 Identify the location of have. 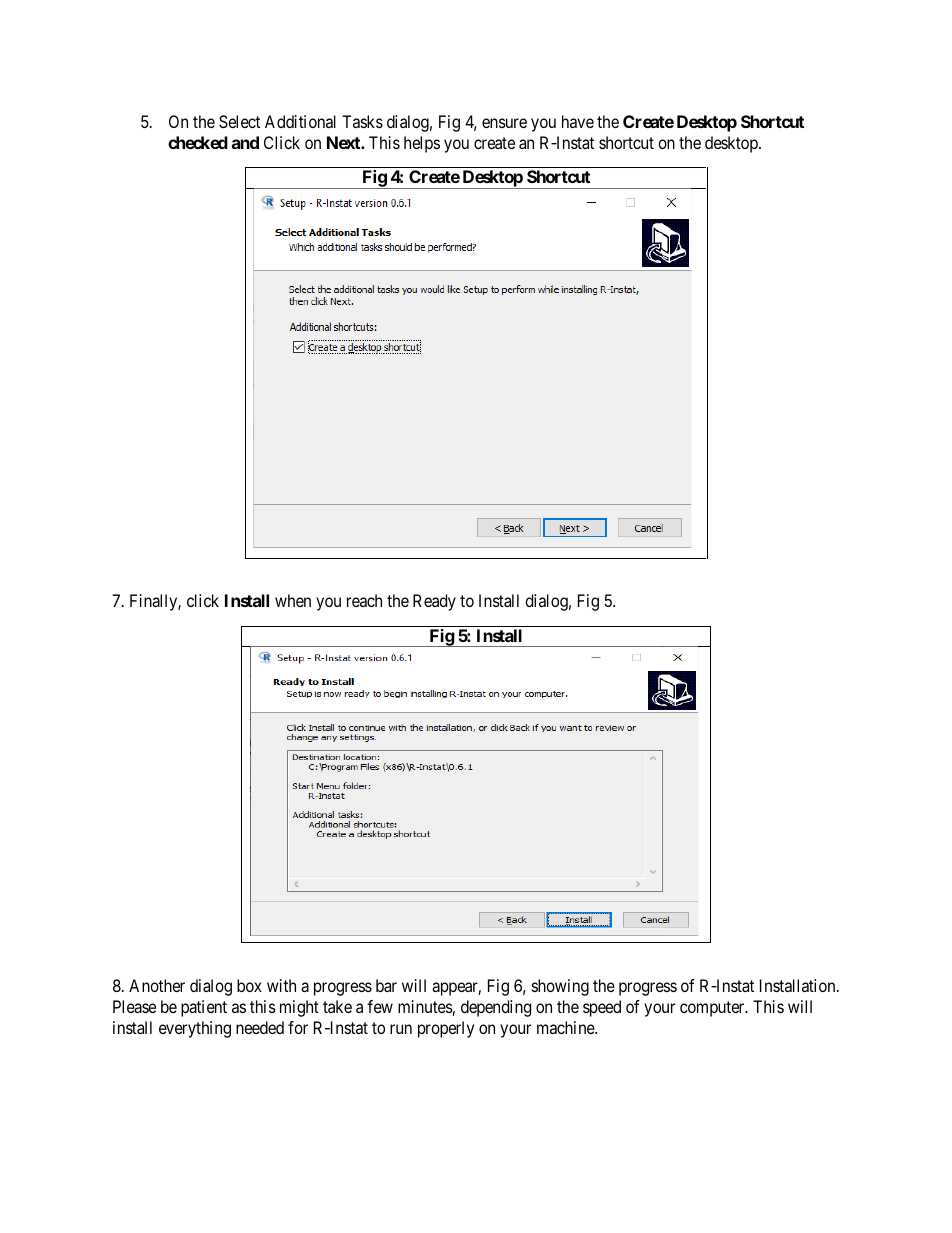
(578, 121).
